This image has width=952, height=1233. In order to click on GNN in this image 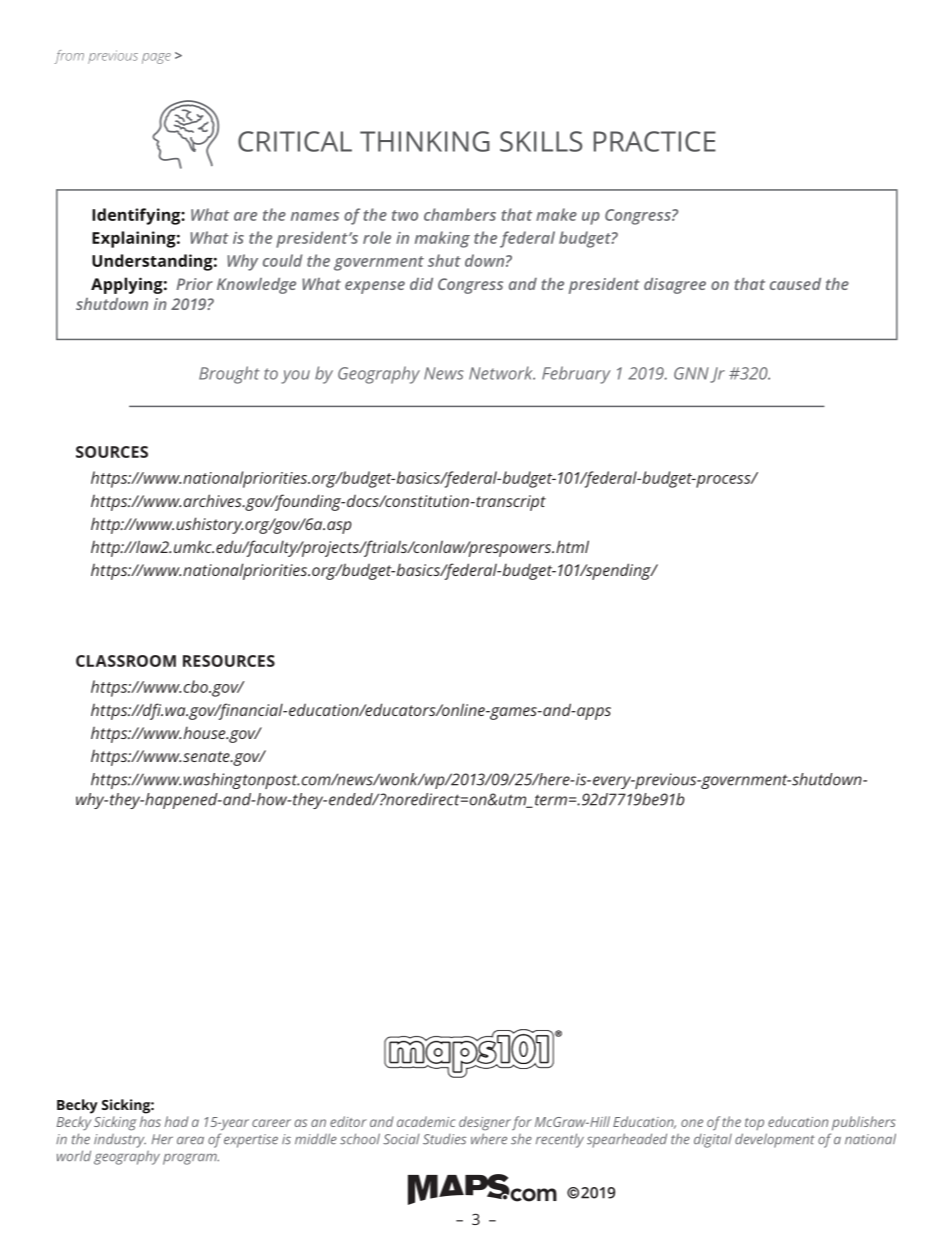, I will do `click(691, 373)`.
